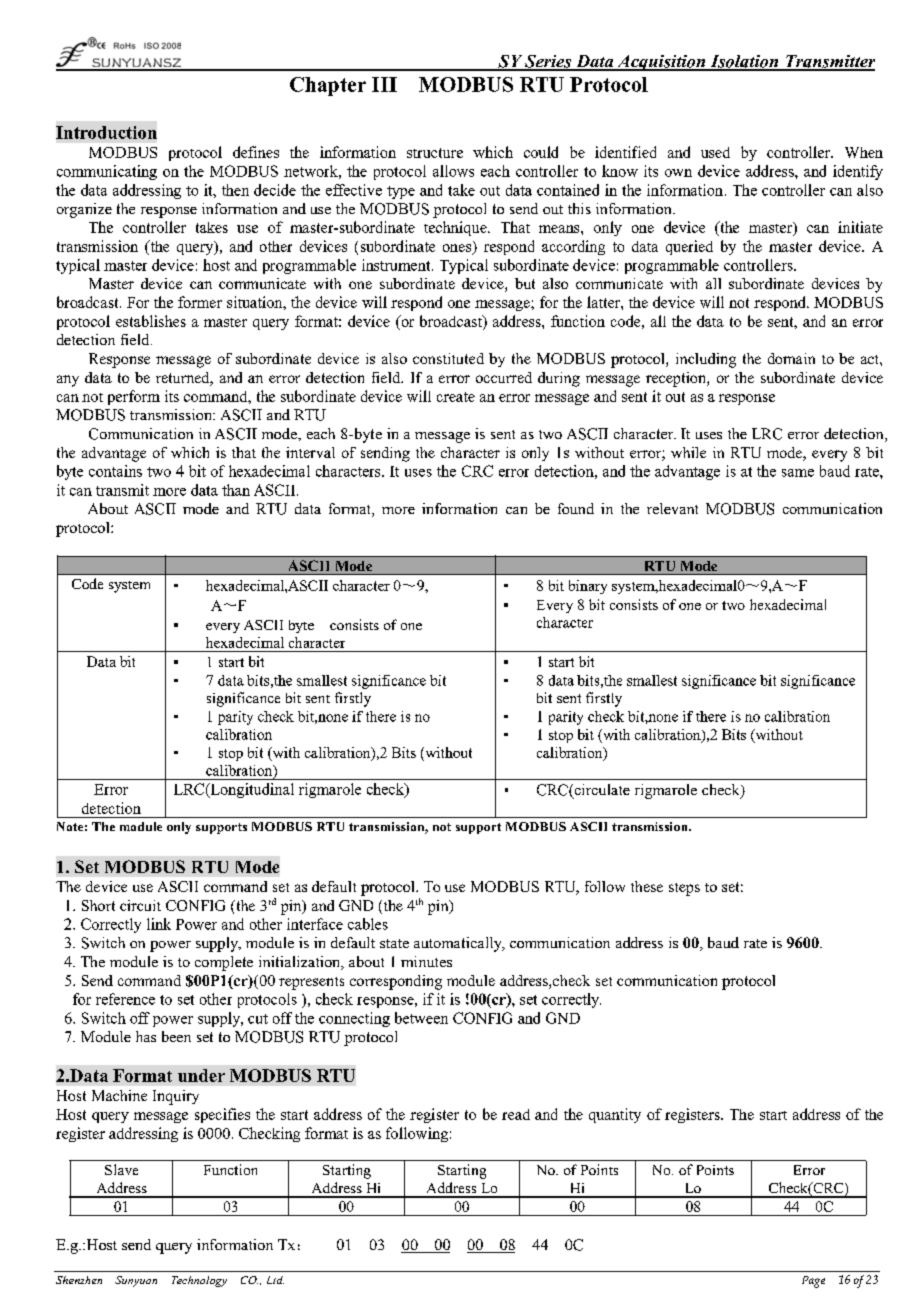  I want to click on than, so click(236, 490).
